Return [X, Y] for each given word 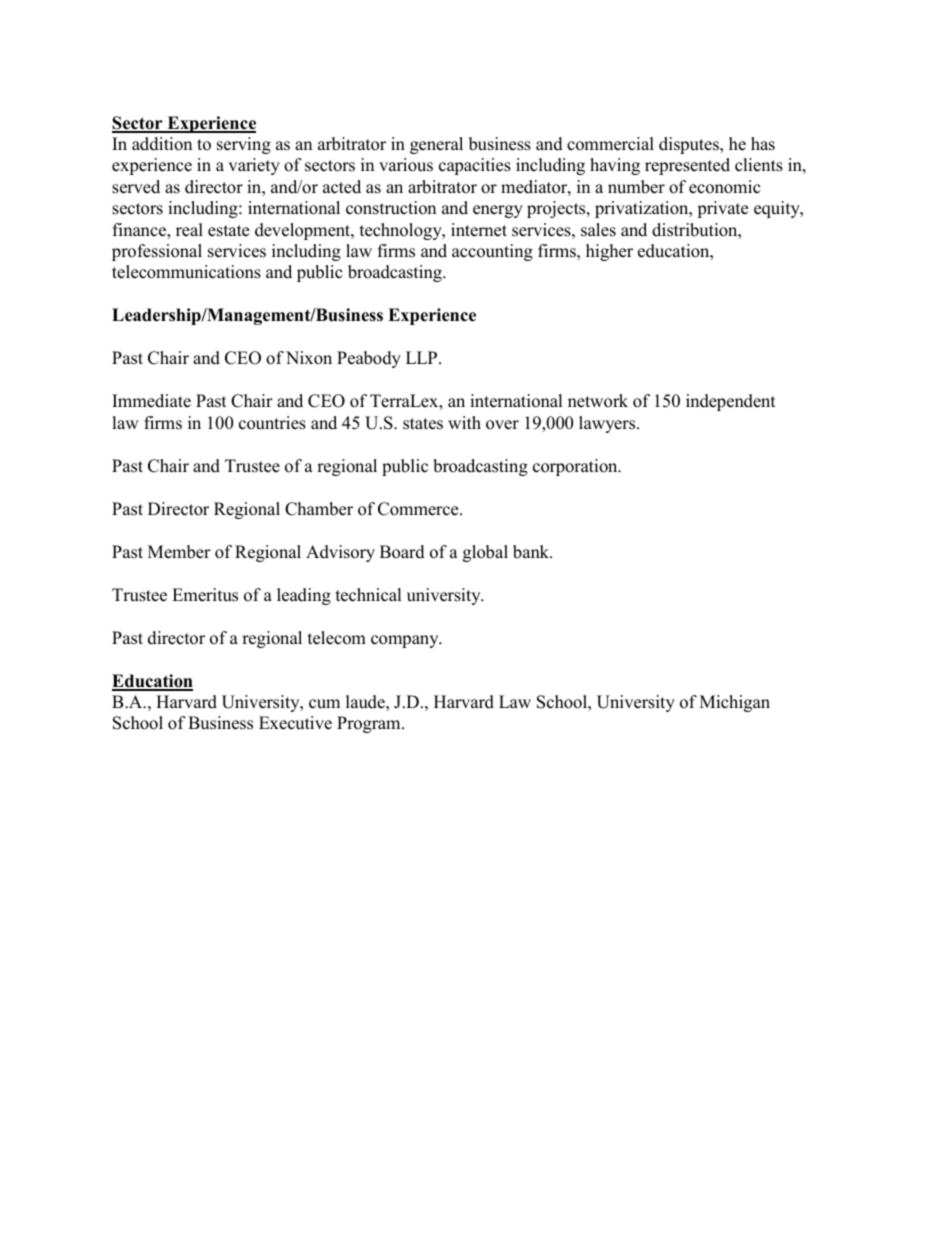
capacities [475, 166]
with [464, 422]
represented [687, 166]
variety [254, 166]
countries [272, 423]
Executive [295, 723]
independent [731, 402]
